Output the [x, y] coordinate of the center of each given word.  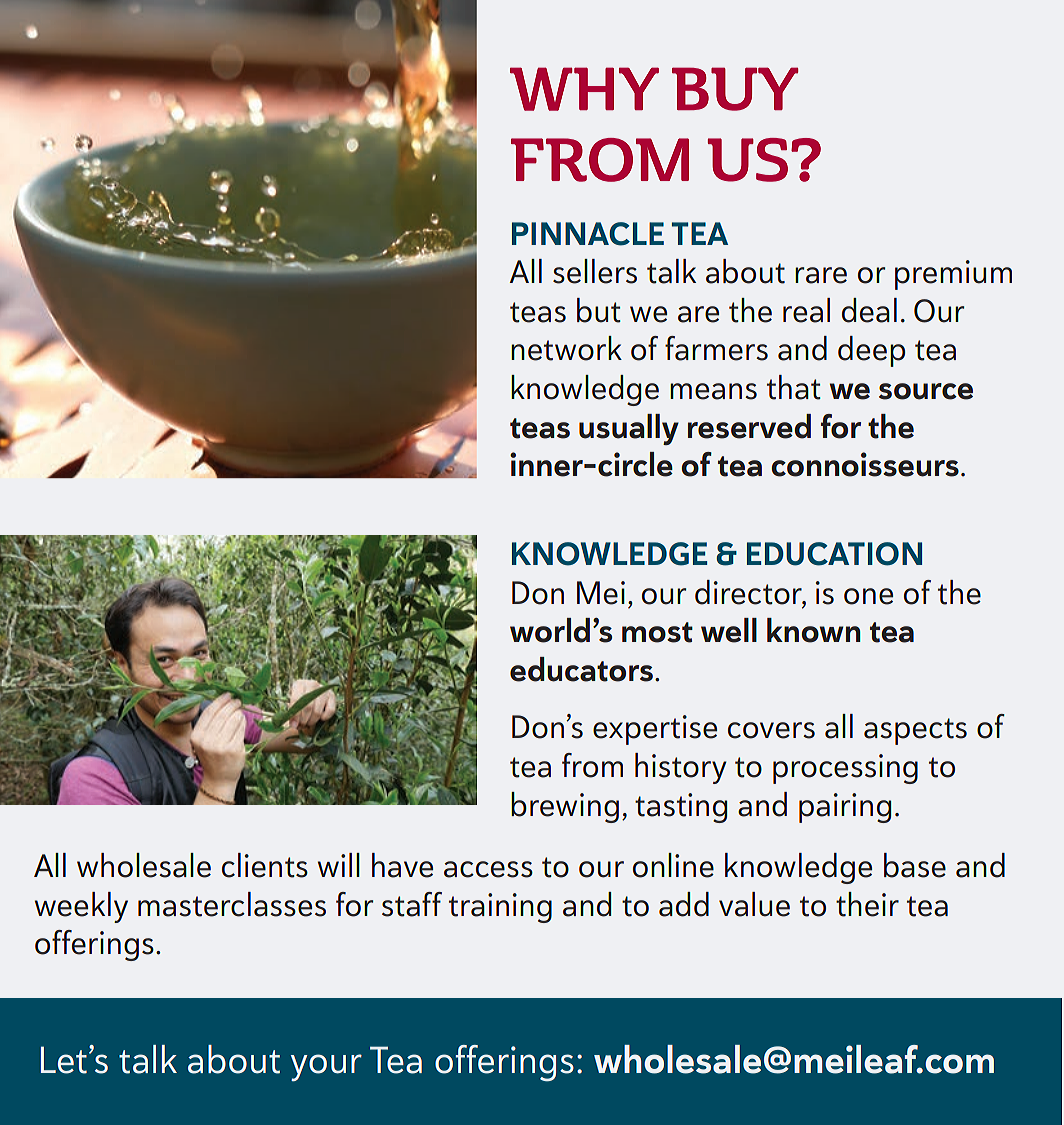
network [566, 348]
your [326, 1067]
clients [265, 865]
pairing [845, 808]
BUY [735, 89]
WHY [584, 89]
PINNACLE [588, 234]
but [599, 310]
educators [581, 669]
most [657, 632]
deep [871, 351]
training [500, 908]
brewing [565, 807]
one [868, 596]
